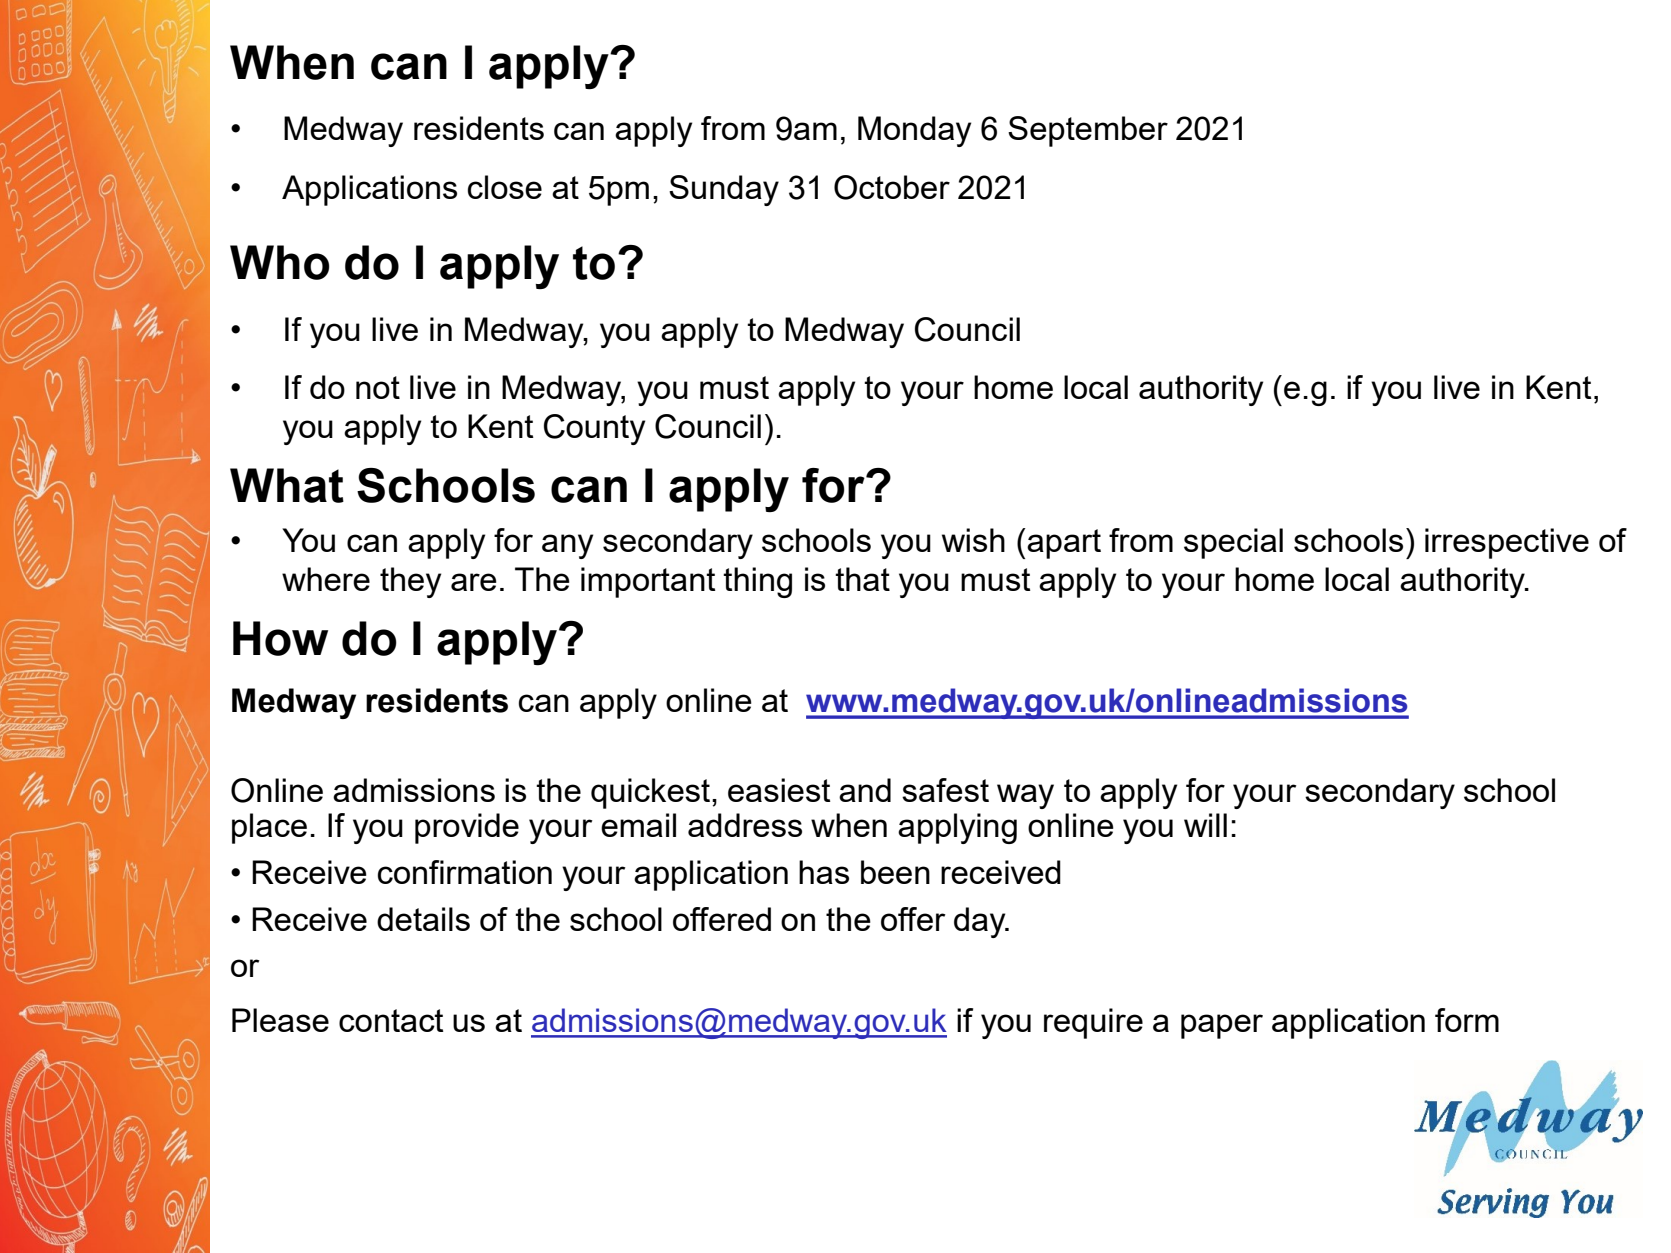  Describe the element at coordinates (1233, 543) in the screenshot. I see `special` at that location.
